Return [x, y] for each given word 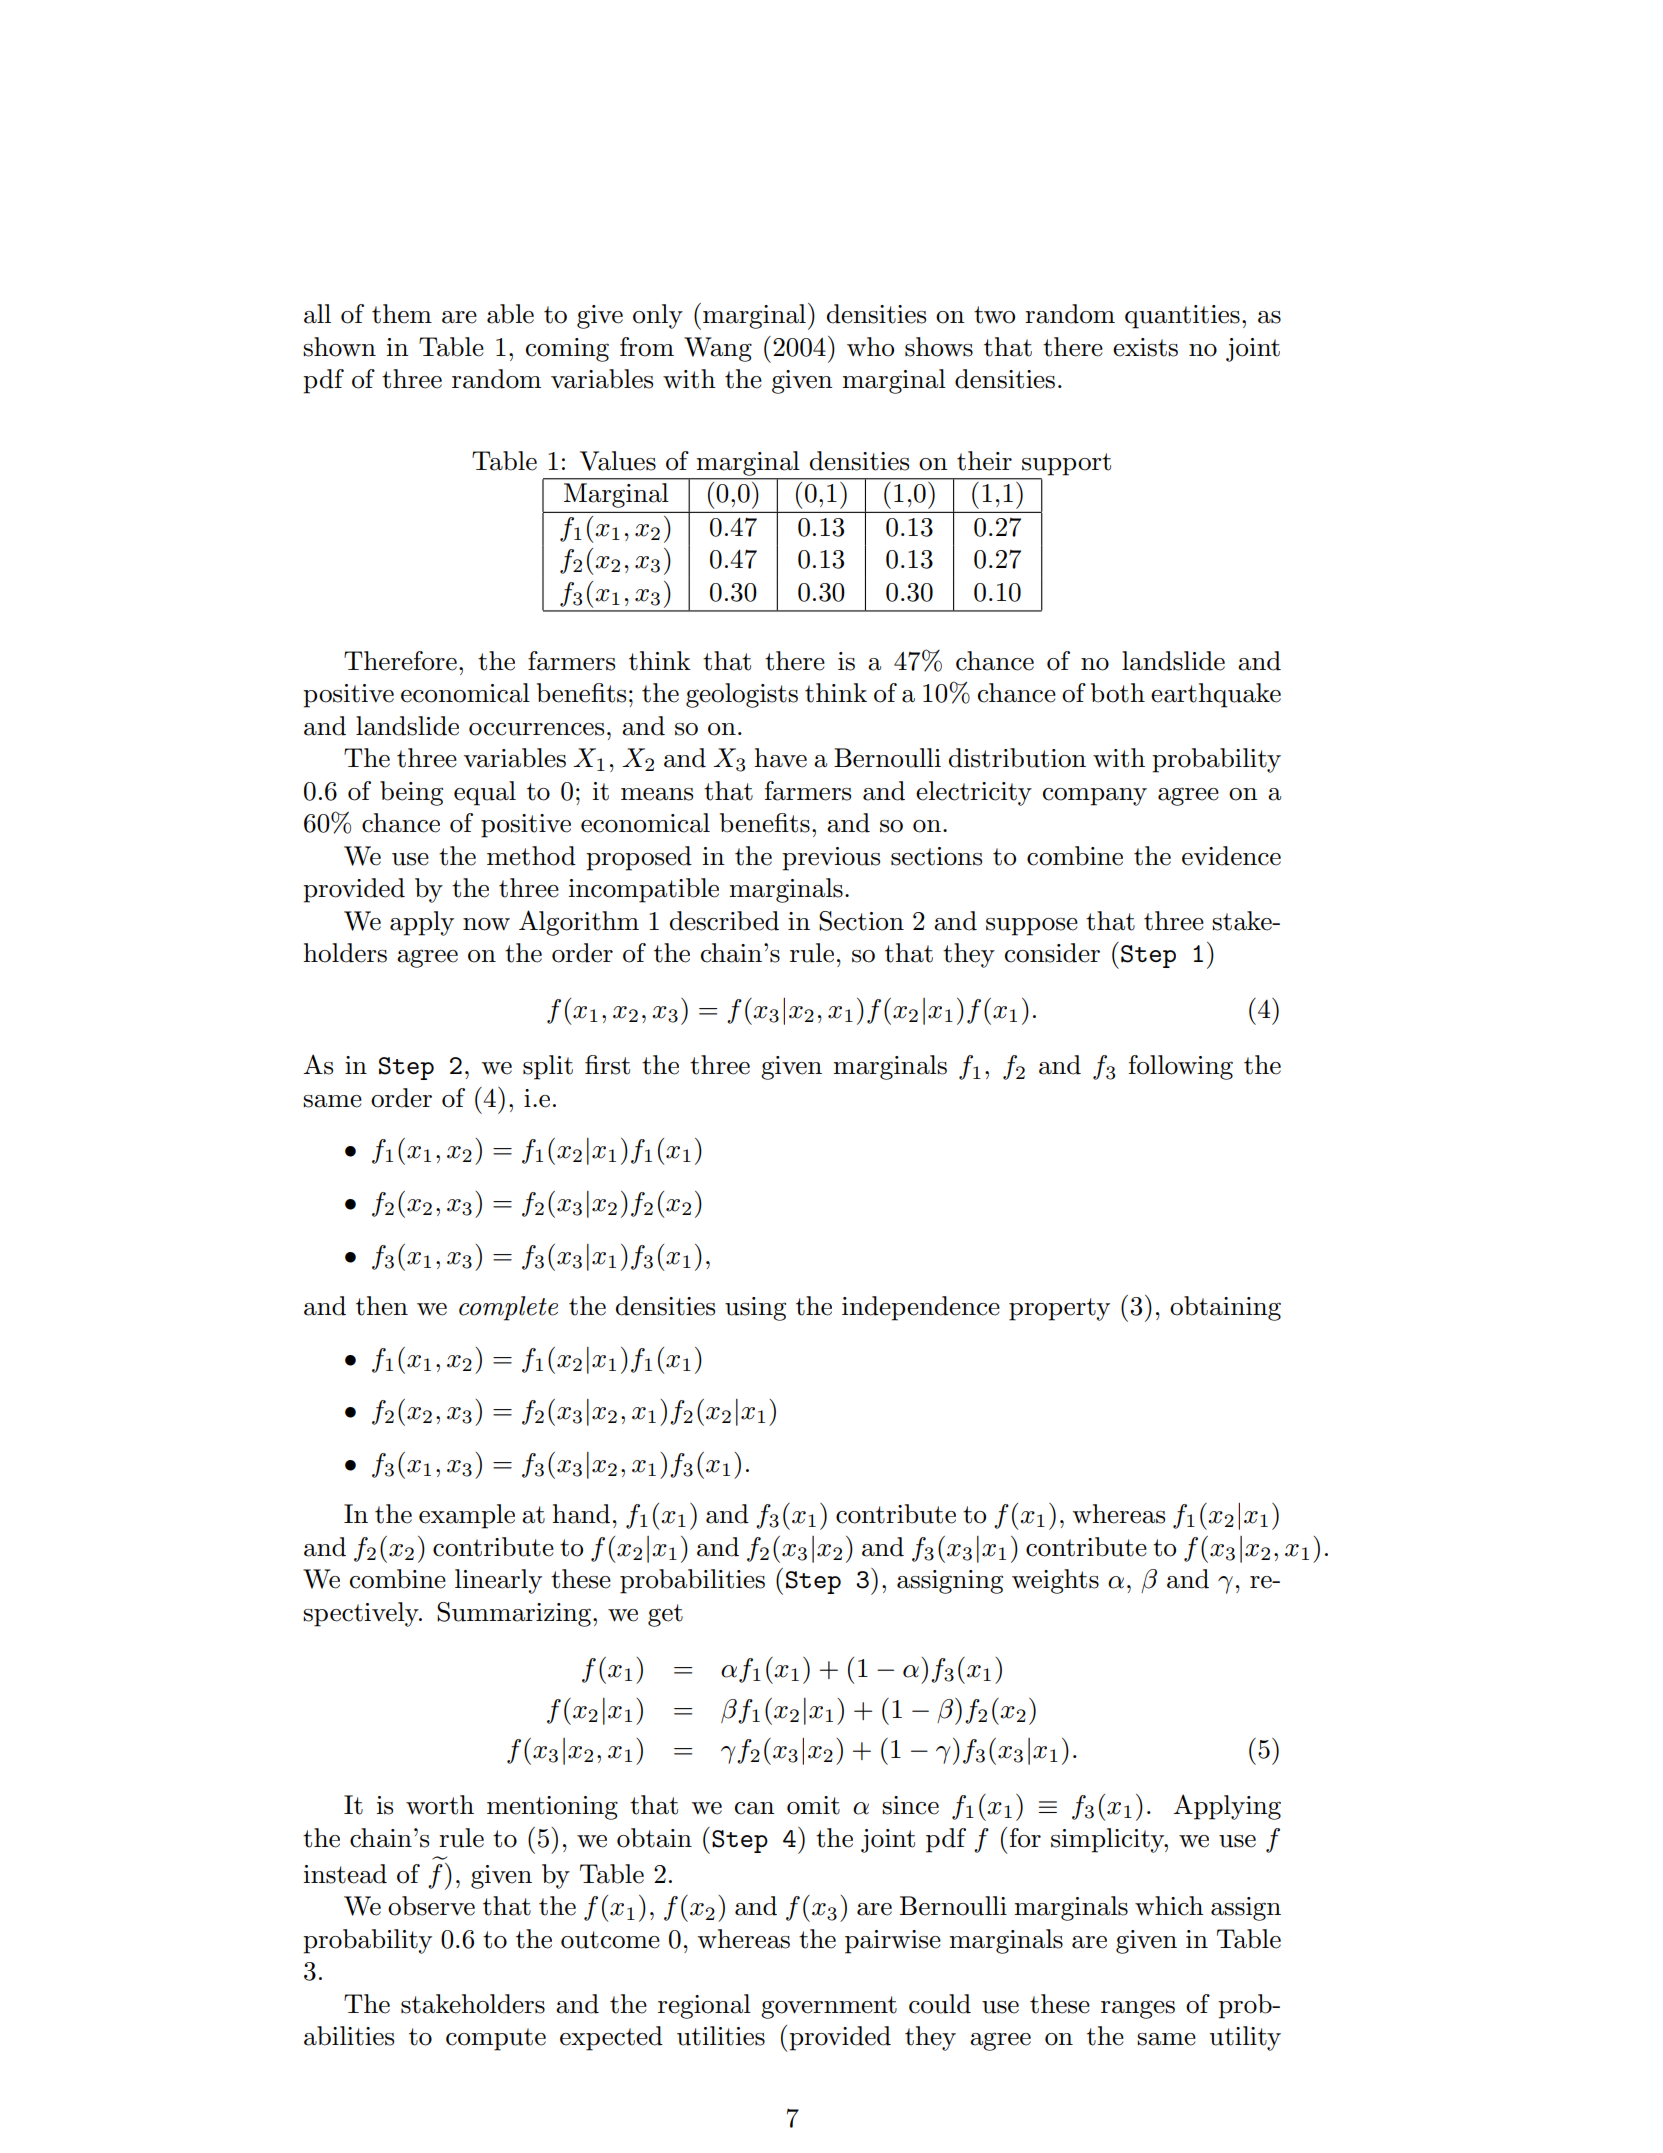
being [411, 793]
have [780, 758]
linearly [498, 1581]
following [1181, 1067]
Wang [718, 349]
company [1095, 797]
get [665, 1615]
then [382, 1306]
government [829, 2007]
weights [1055, 1581]
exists [1145, 347]
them [402, 314]
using [755, 1309]
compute [496, 2039]
